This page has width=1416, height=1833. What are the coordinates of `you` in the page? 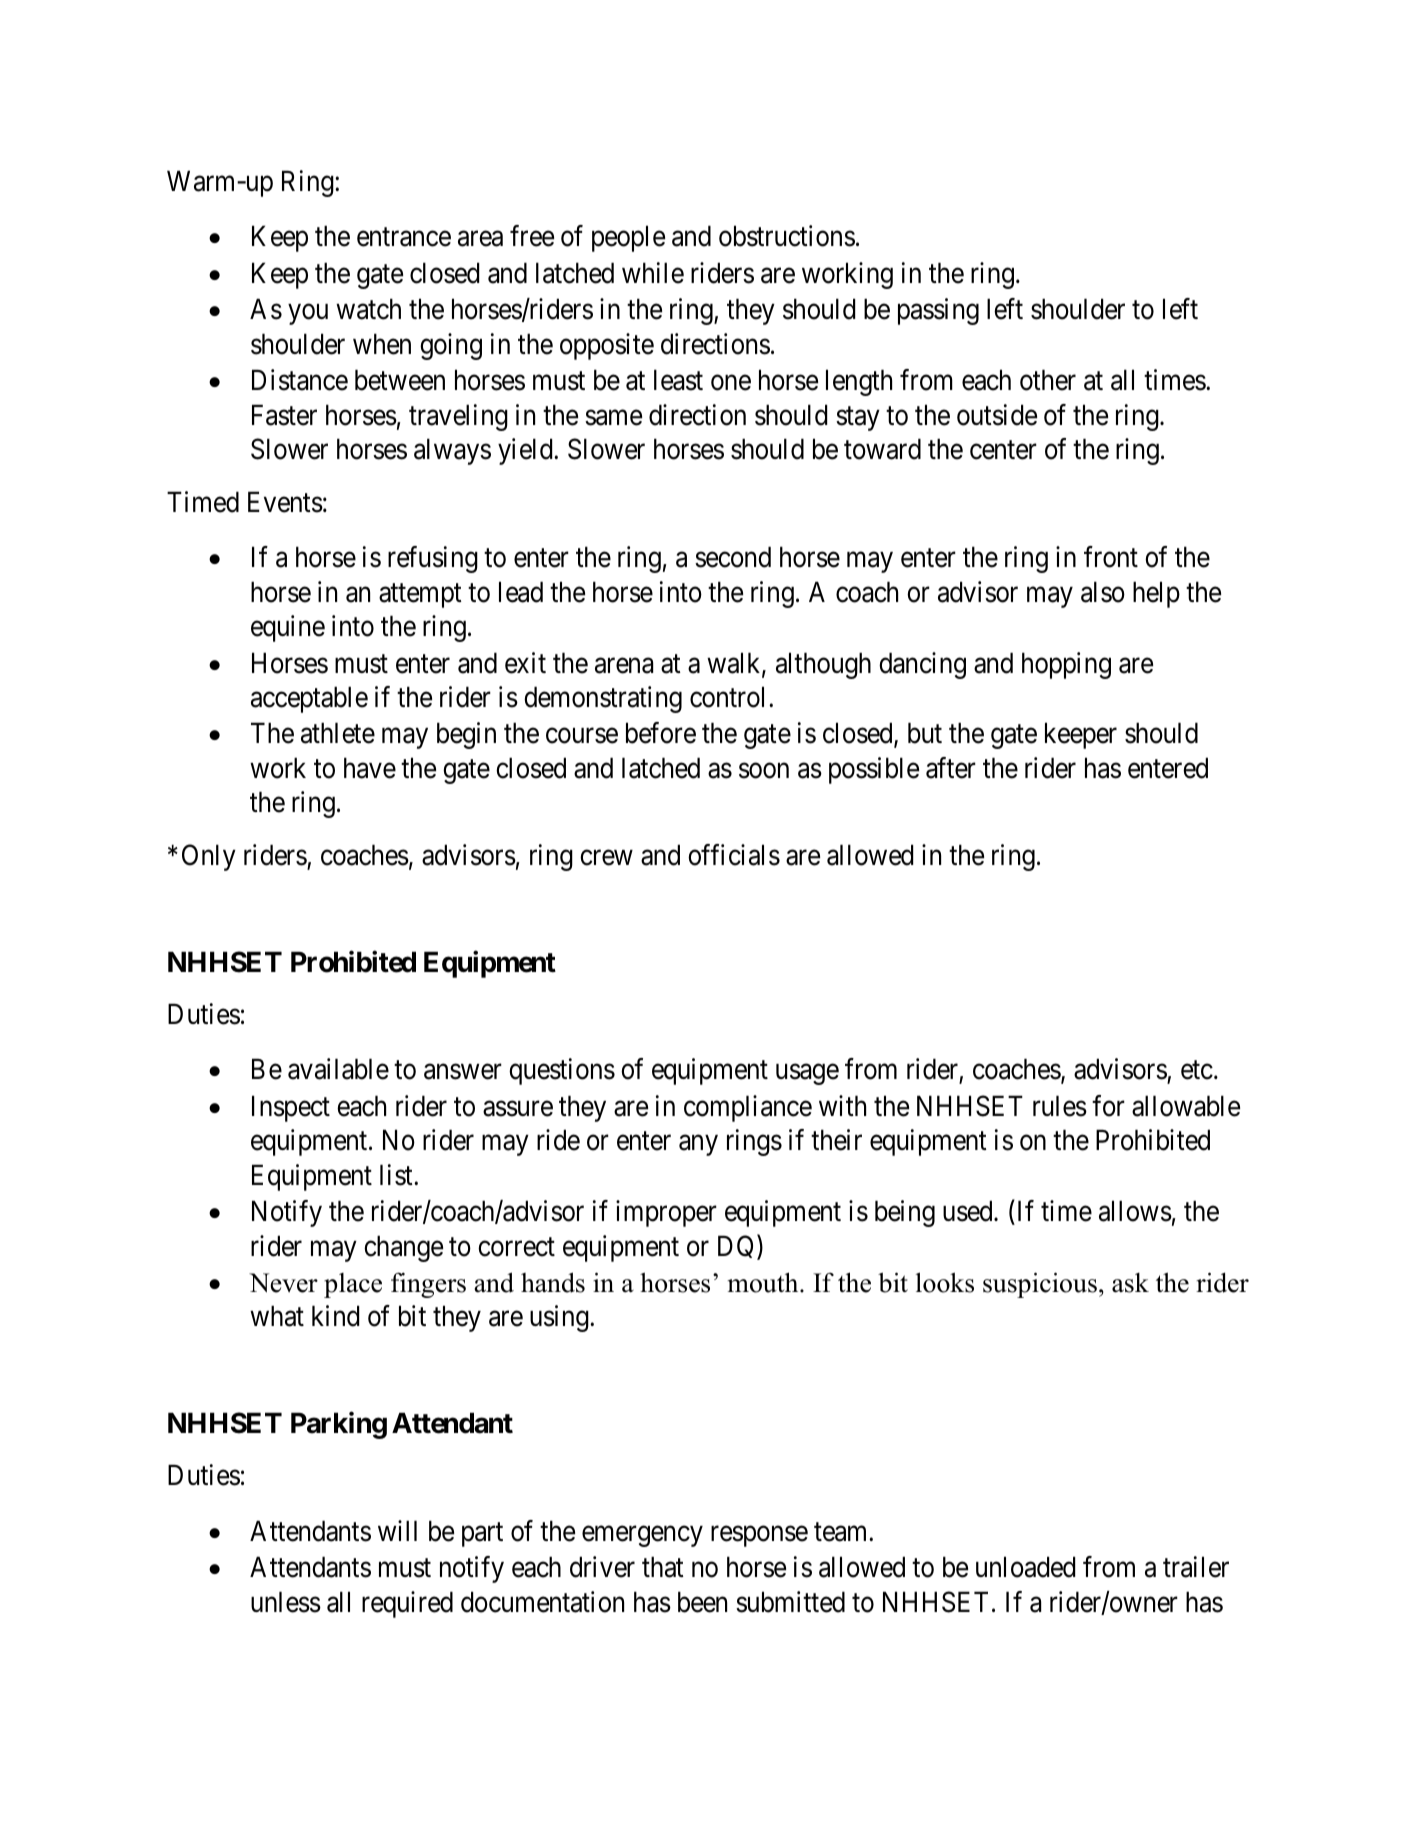 It's located at (308, 314).
